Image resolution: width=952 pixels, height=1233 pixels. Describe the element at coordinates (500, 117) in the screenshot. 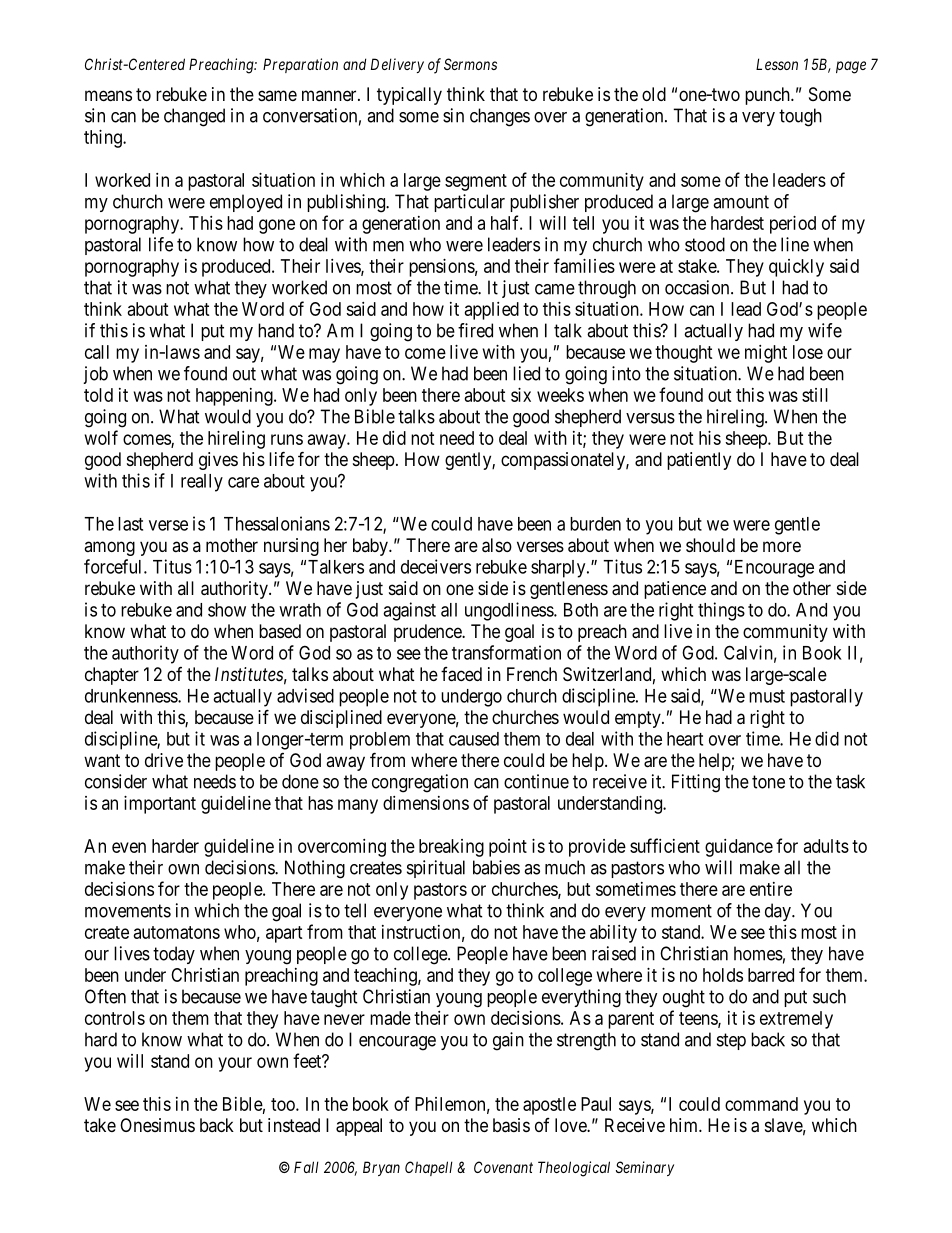

I see `changes` at that location.
